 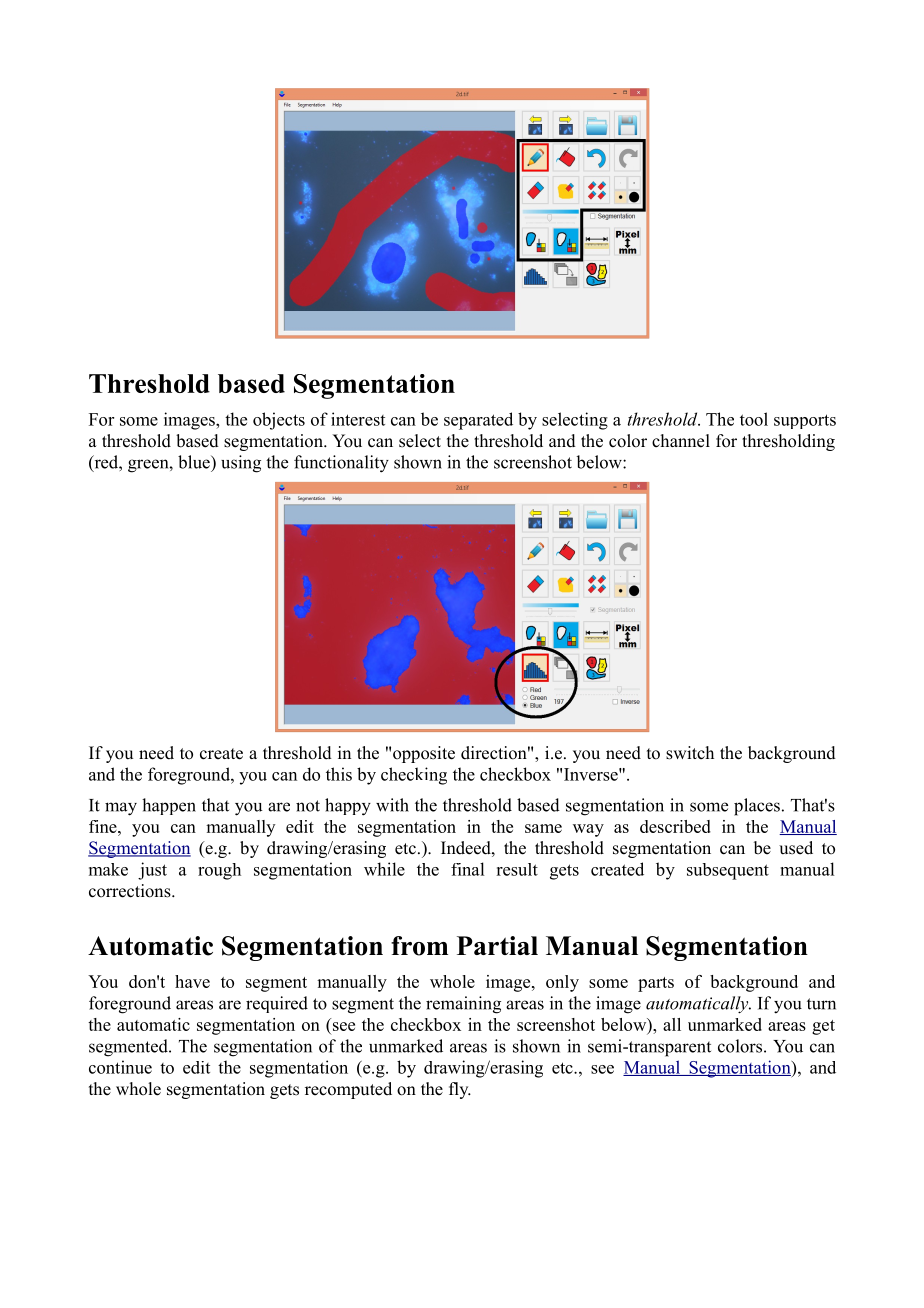 I want to click on blue, so click(x=195, y=462).
